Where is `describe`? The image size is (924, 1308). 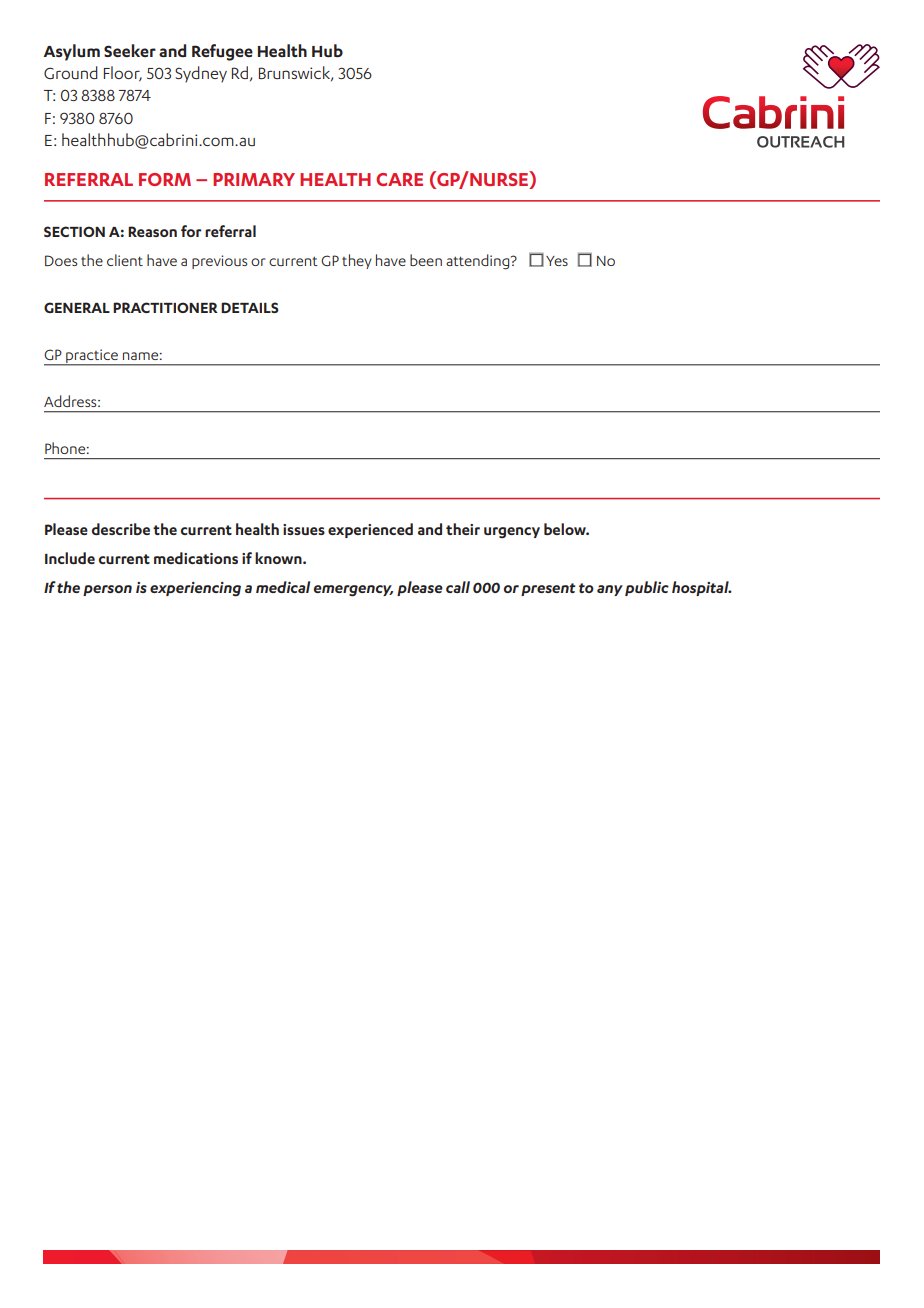
describe is located at coordinates (121, 529).
